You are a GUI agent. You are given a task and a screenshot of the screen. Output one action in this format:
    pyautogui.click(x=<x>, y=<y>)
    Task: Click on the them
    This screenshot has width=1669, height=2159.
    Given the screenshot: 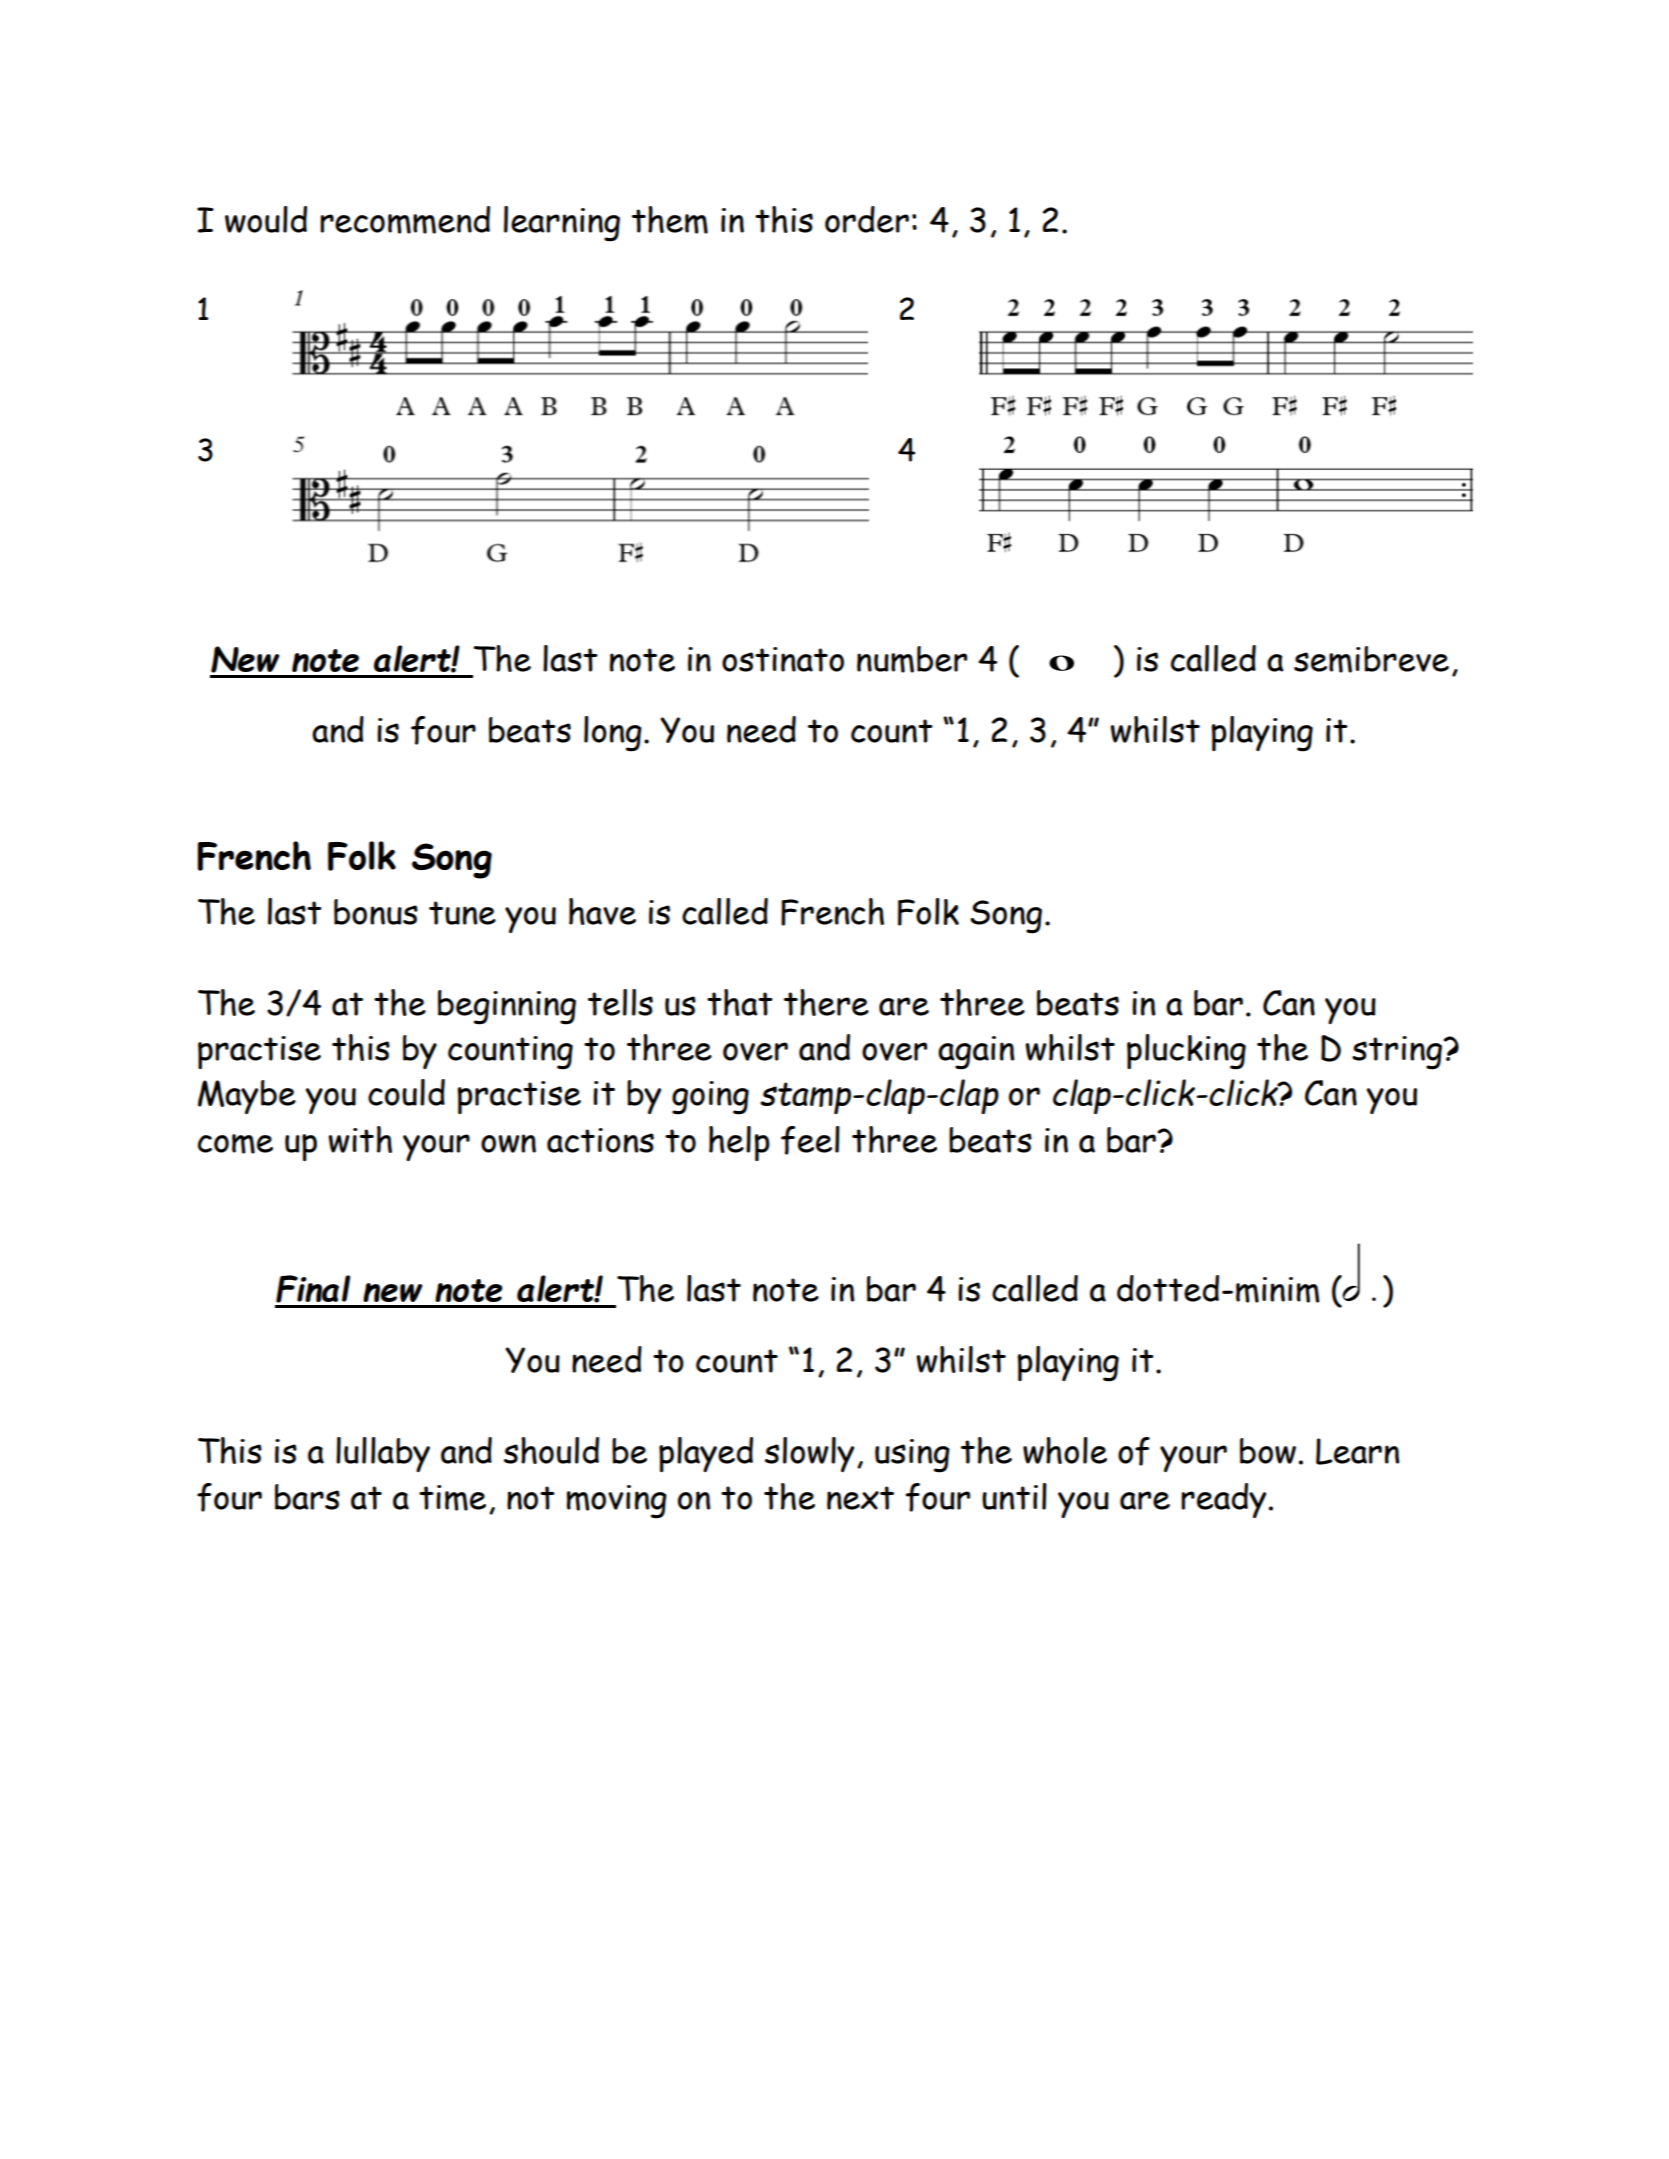 What is the action you would take?
    pyautogui.click(x=670, y=220)
